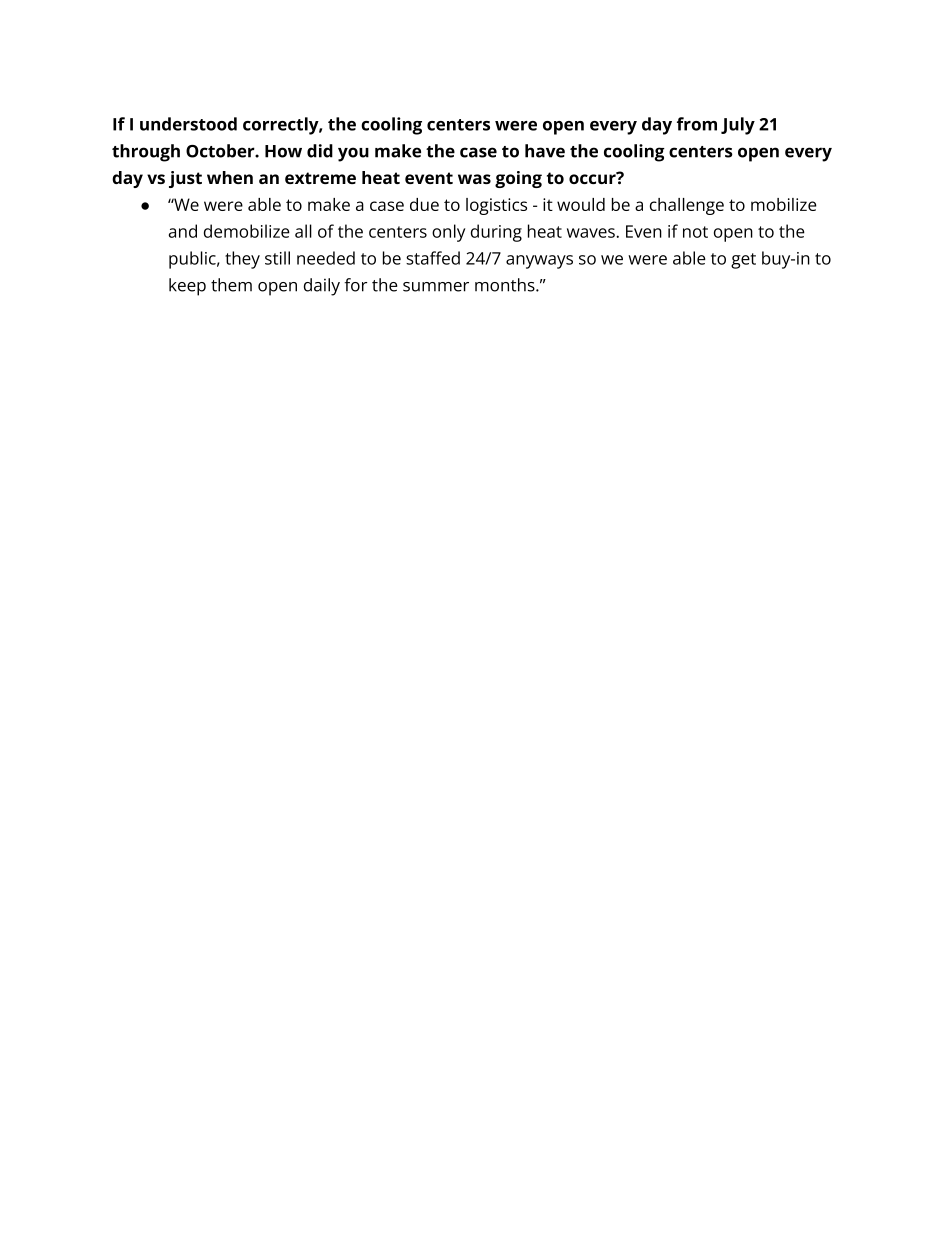 This document has height=1233, width=952. Describe the element at coordinates (436, 287) in the document. I see `summer` at that location.
